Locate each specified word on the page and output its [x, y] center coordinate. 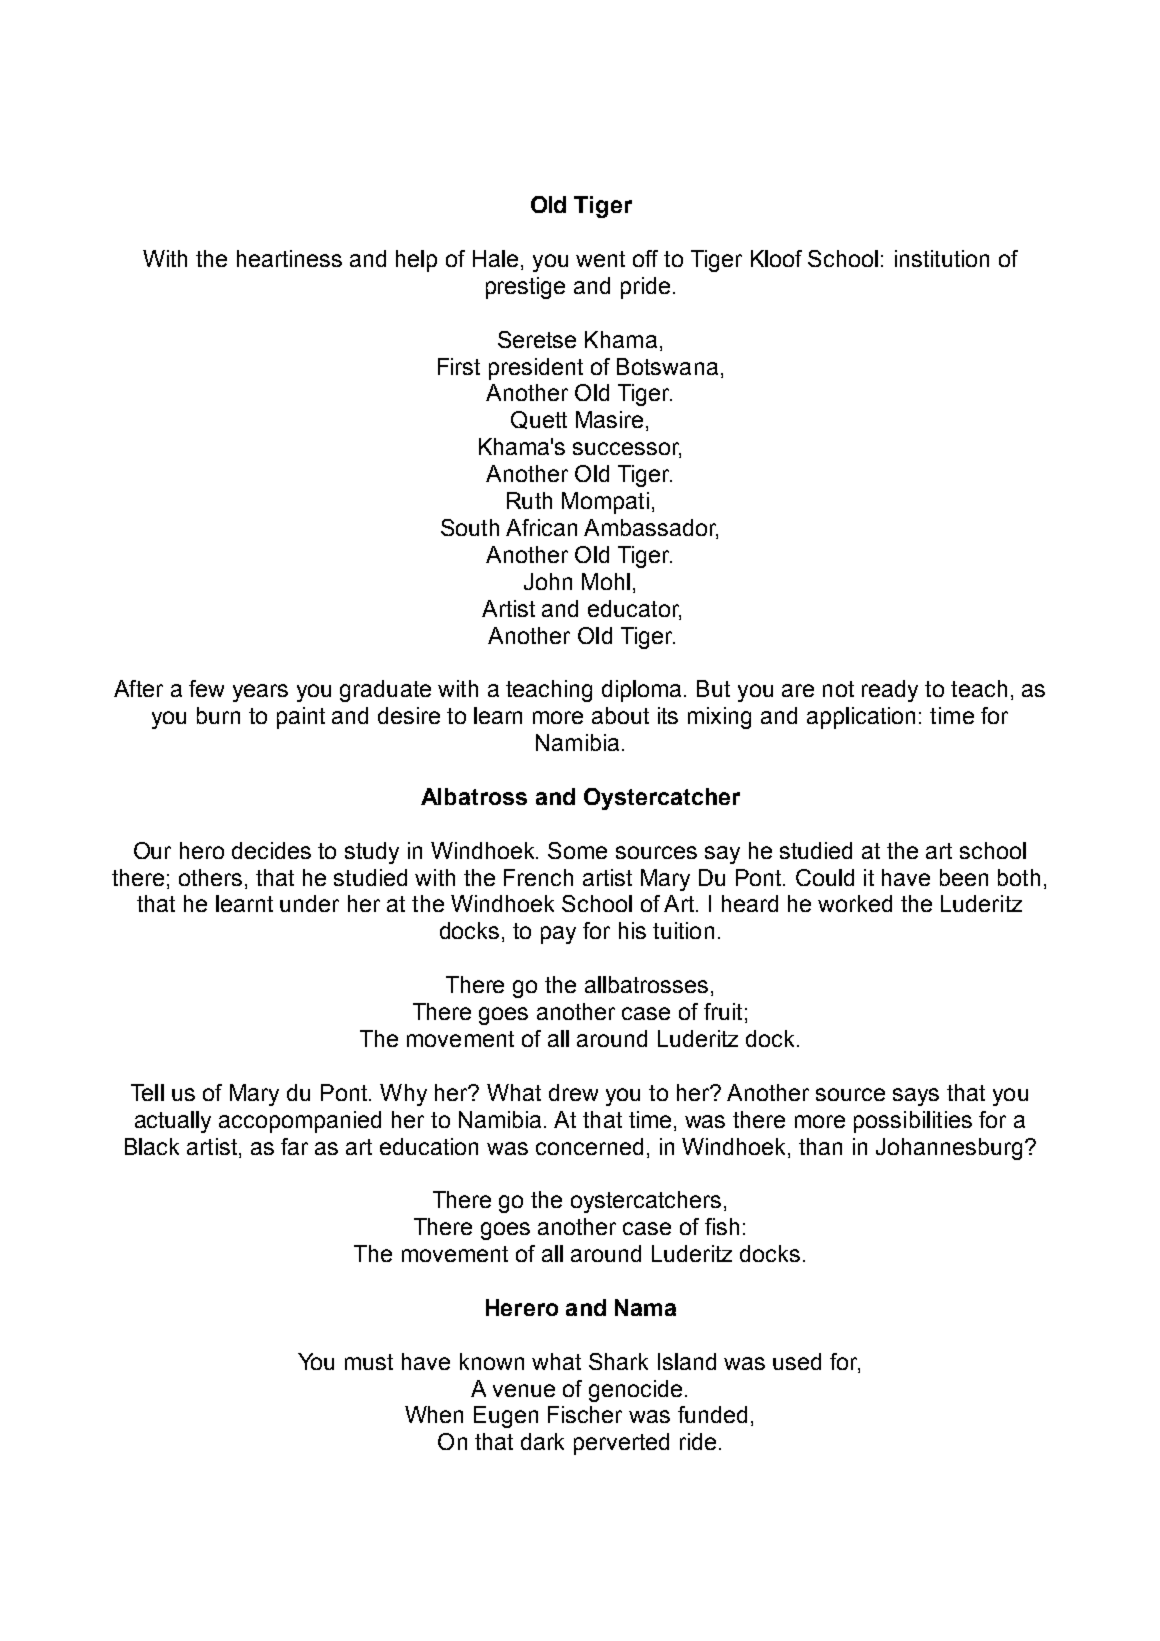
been [964, 877]
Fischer [585, 1414]
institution [942, 258]
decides [271, 850]
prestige [525, 288]
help [416, 261]
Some [577, 850]
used [797, 1361]
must [369, 1362]
